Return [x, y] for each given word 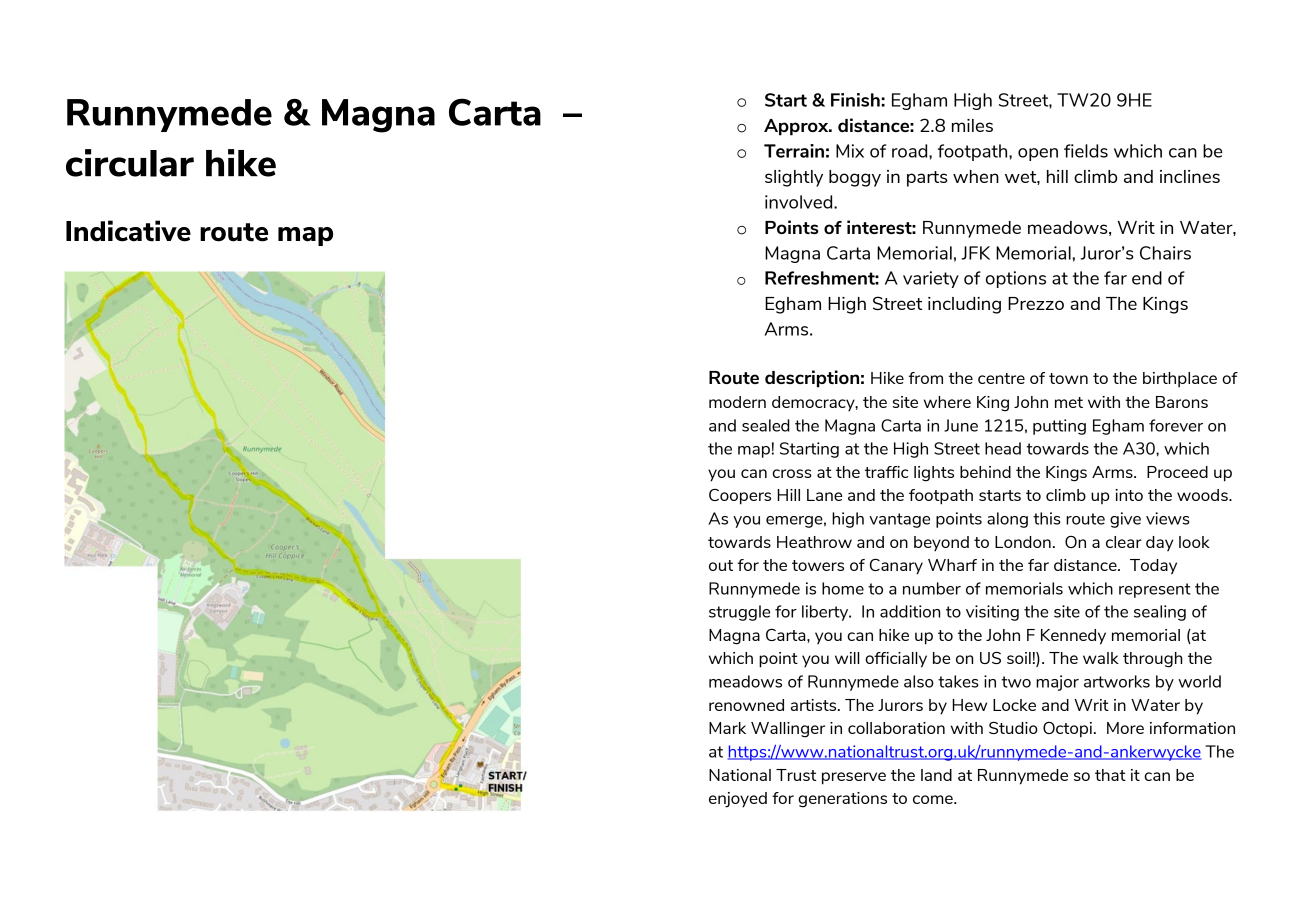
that [1110, 775]
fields [1086, 151]
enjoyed [738, 800]
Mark [727, 728]
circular [130, 163]
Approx [797, 127]
